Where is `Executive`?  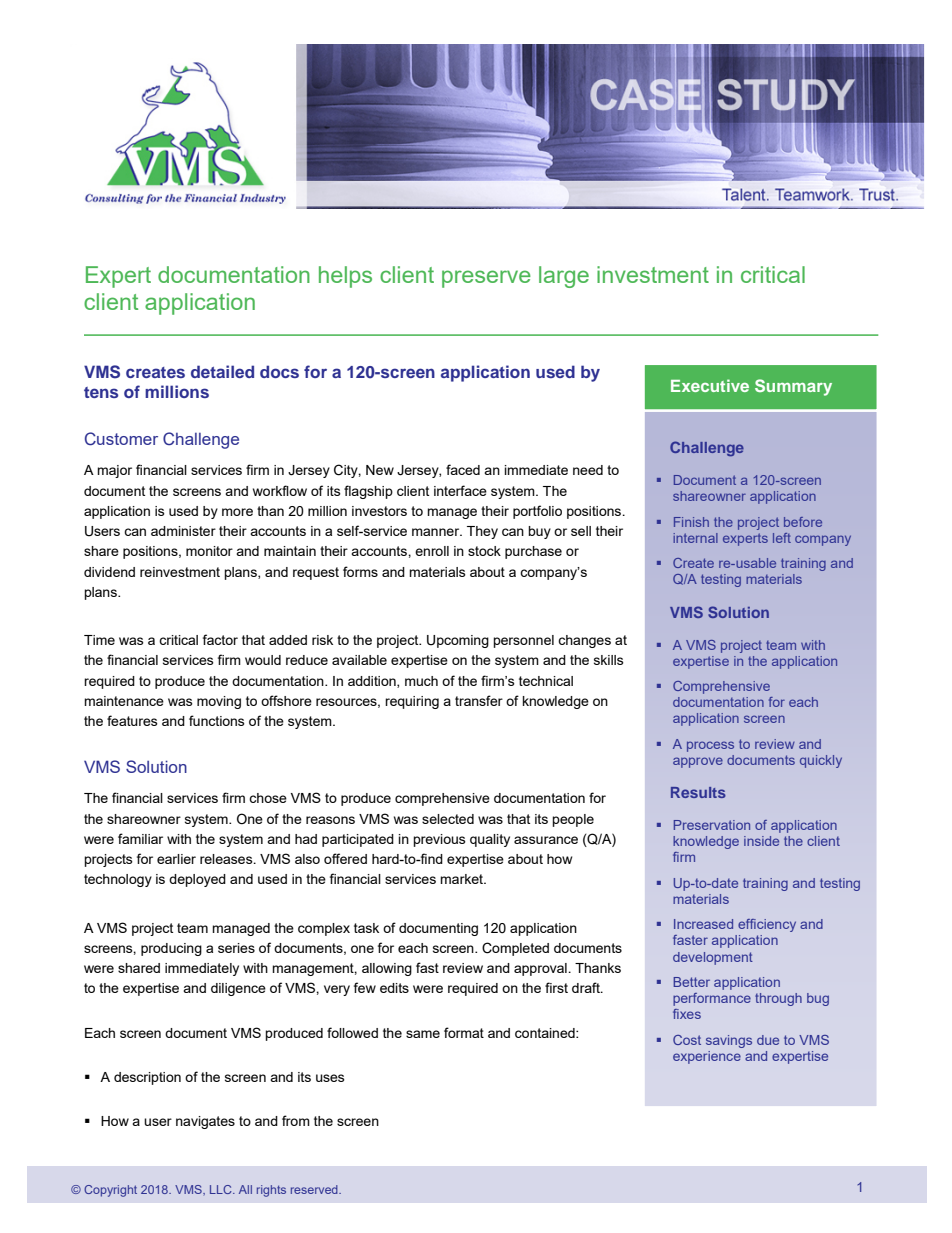
Executive is located at coordinates (710, 385).
